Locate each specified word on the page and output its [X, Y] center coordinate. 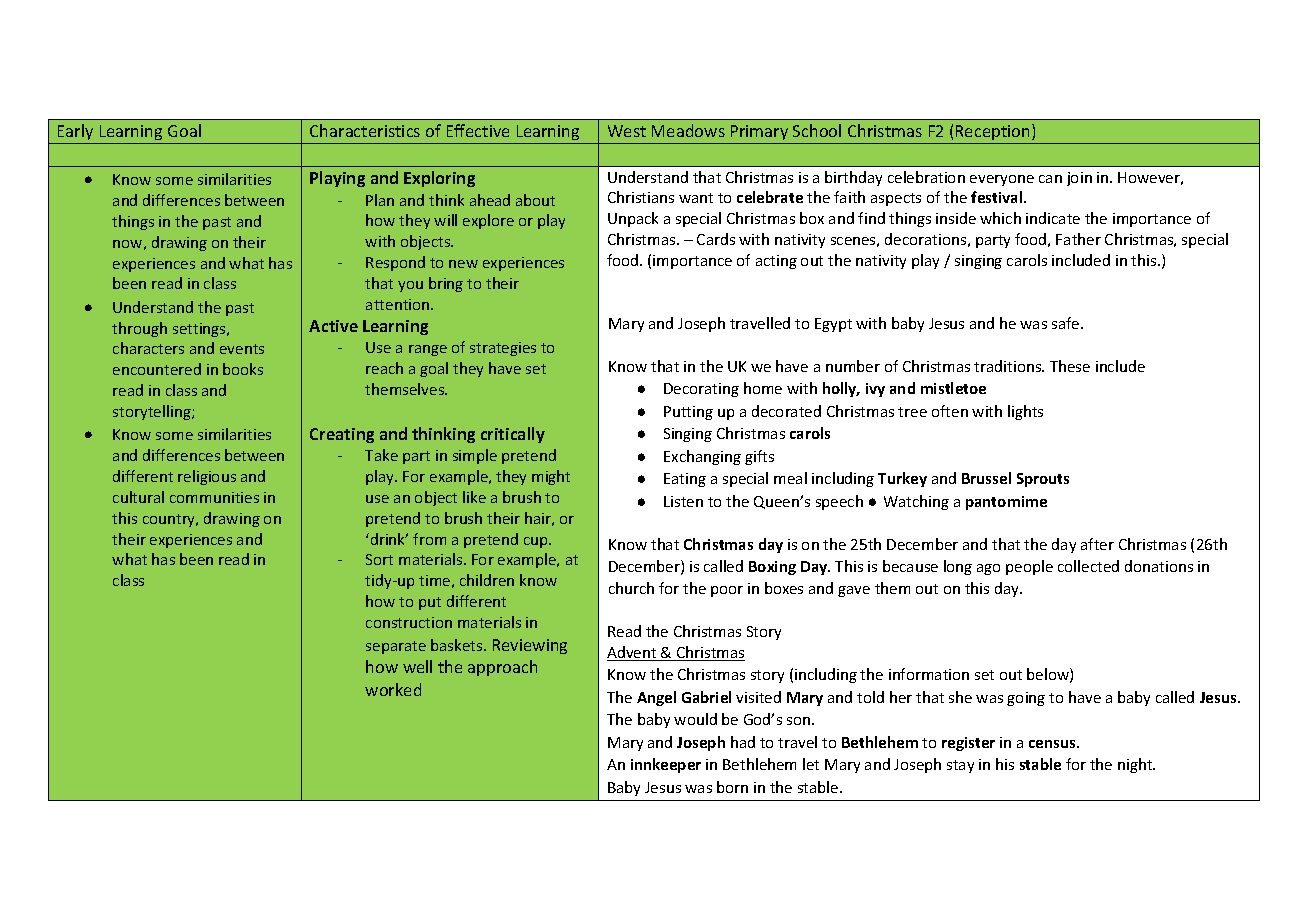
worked [393, 689]
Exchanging [702, 457]
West [627, 131]
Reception [993, 134]
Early [76, 134]
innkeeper [666, 765]
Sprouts [1043, 480]
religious [207, 477]
